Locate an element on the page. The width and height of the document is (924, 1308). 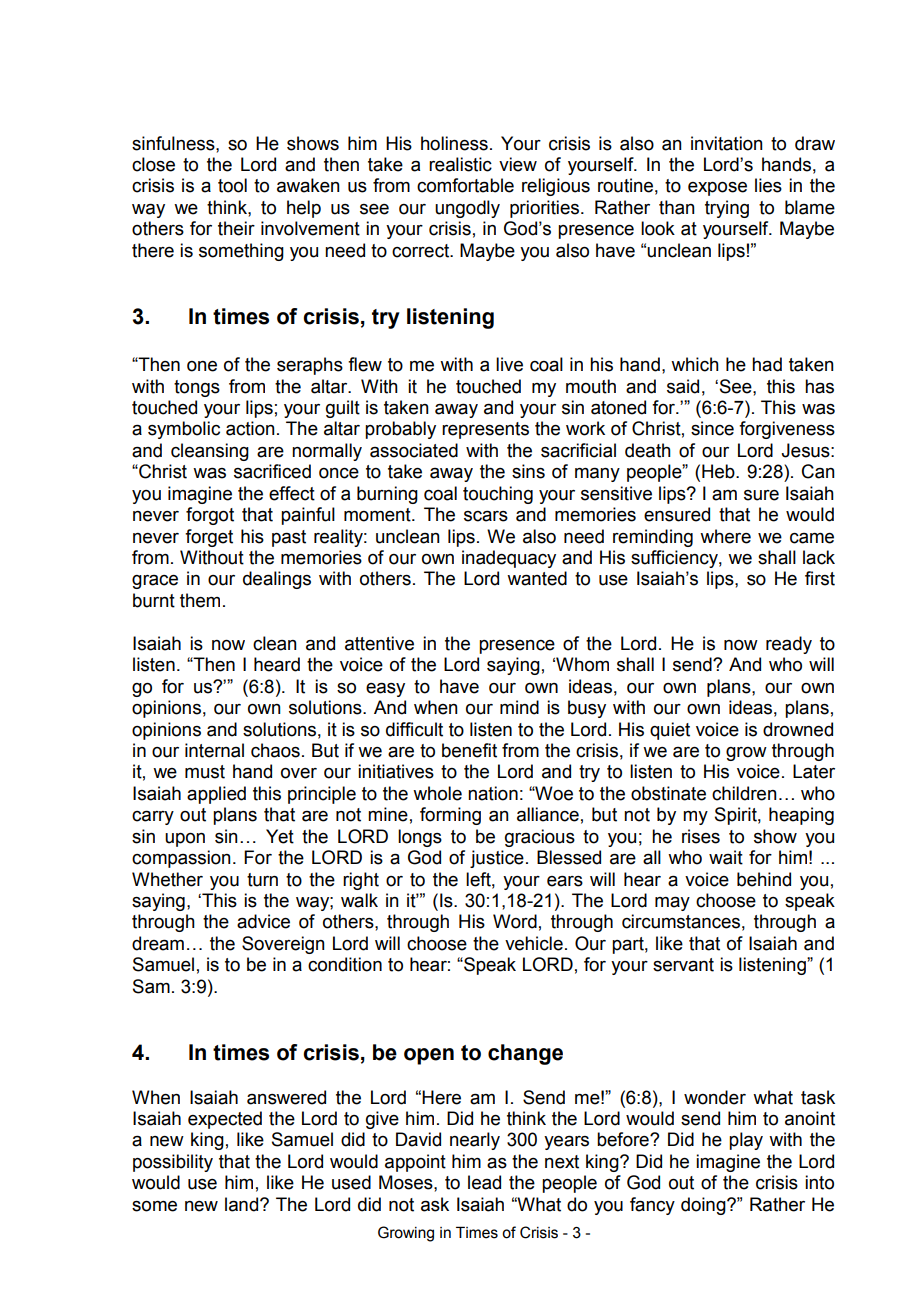
ready is located at coordinates (789, 645).
